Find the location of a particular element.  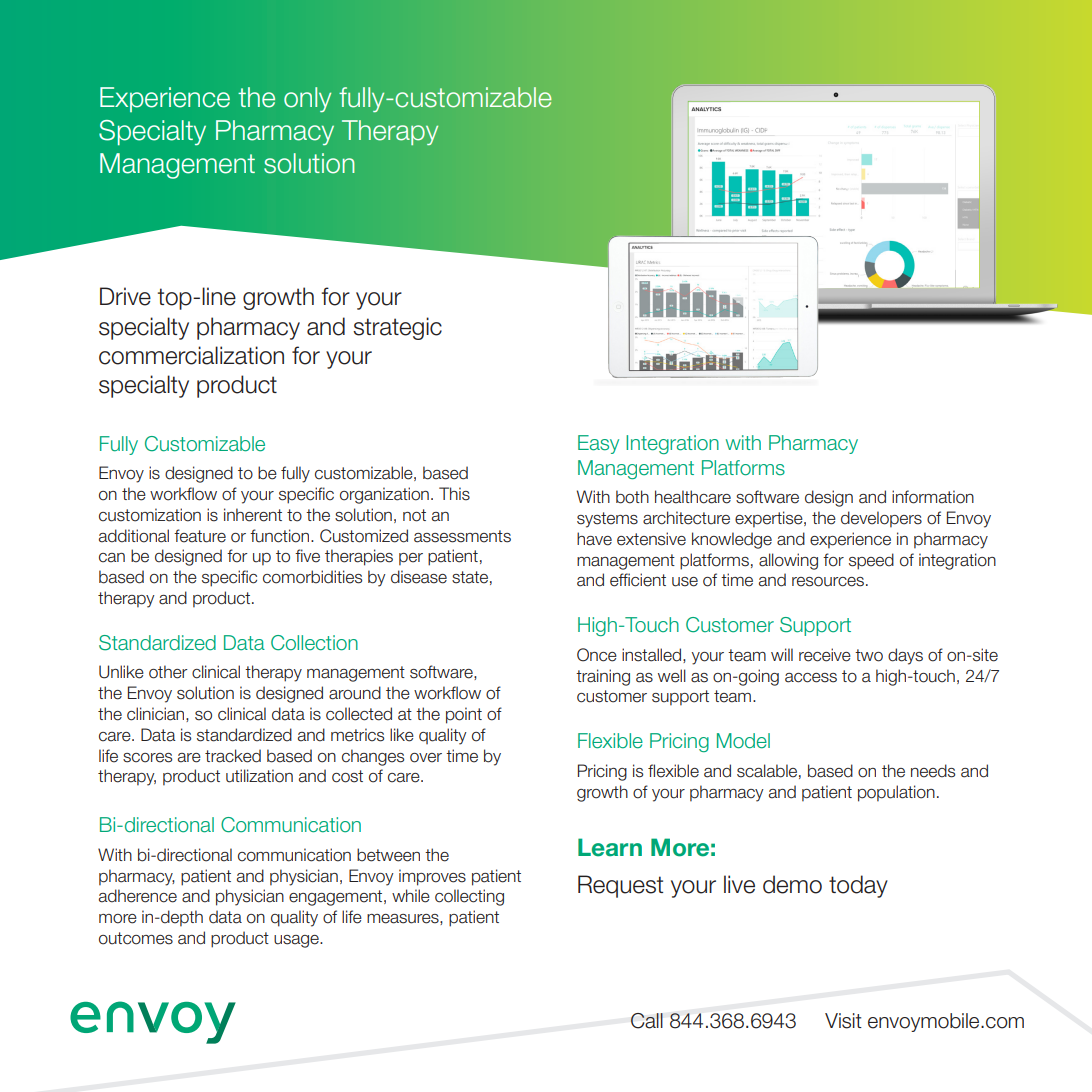

only is located at coordinates (307, 99).
